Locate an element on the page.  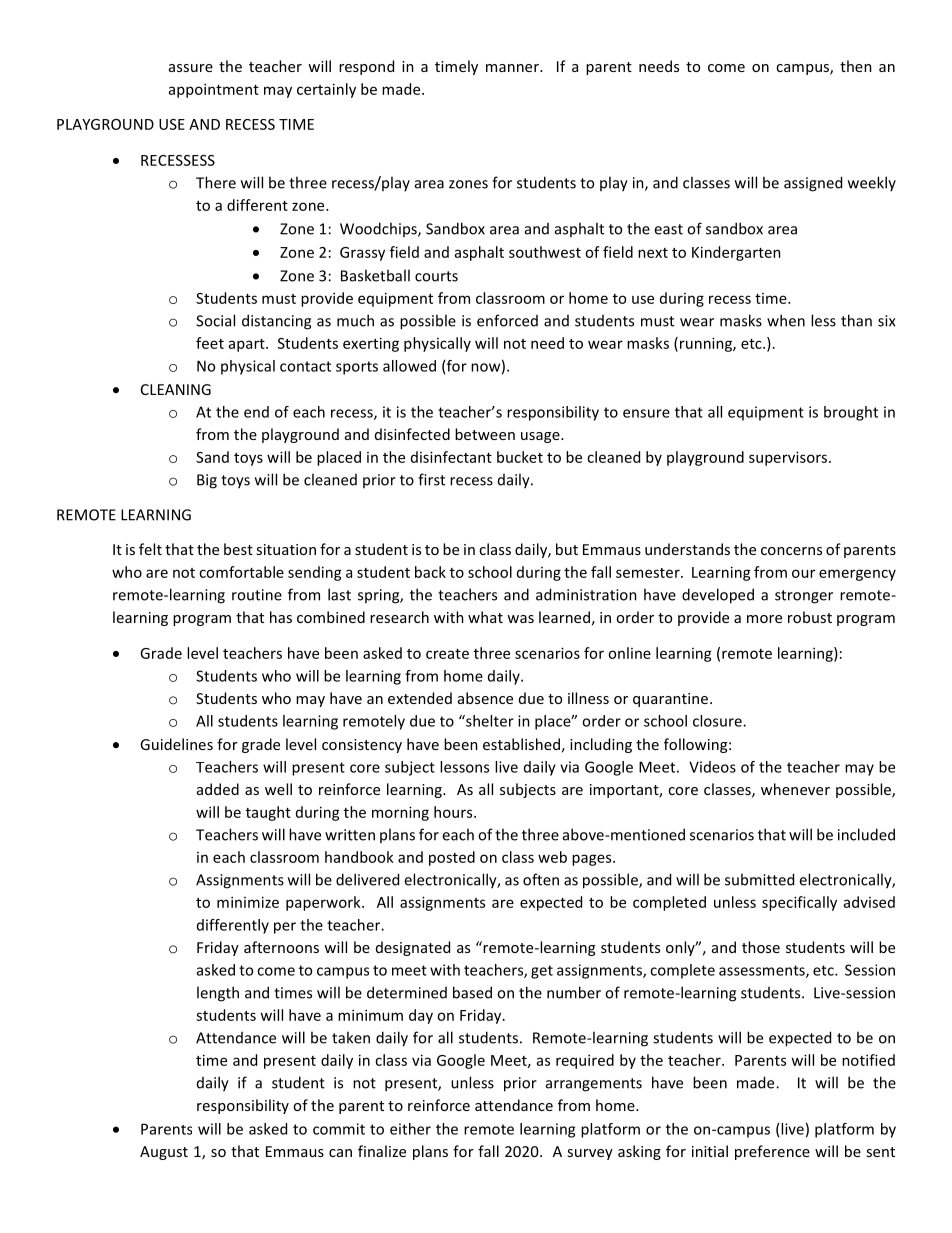
August is located at coordinates (164, 1153).
